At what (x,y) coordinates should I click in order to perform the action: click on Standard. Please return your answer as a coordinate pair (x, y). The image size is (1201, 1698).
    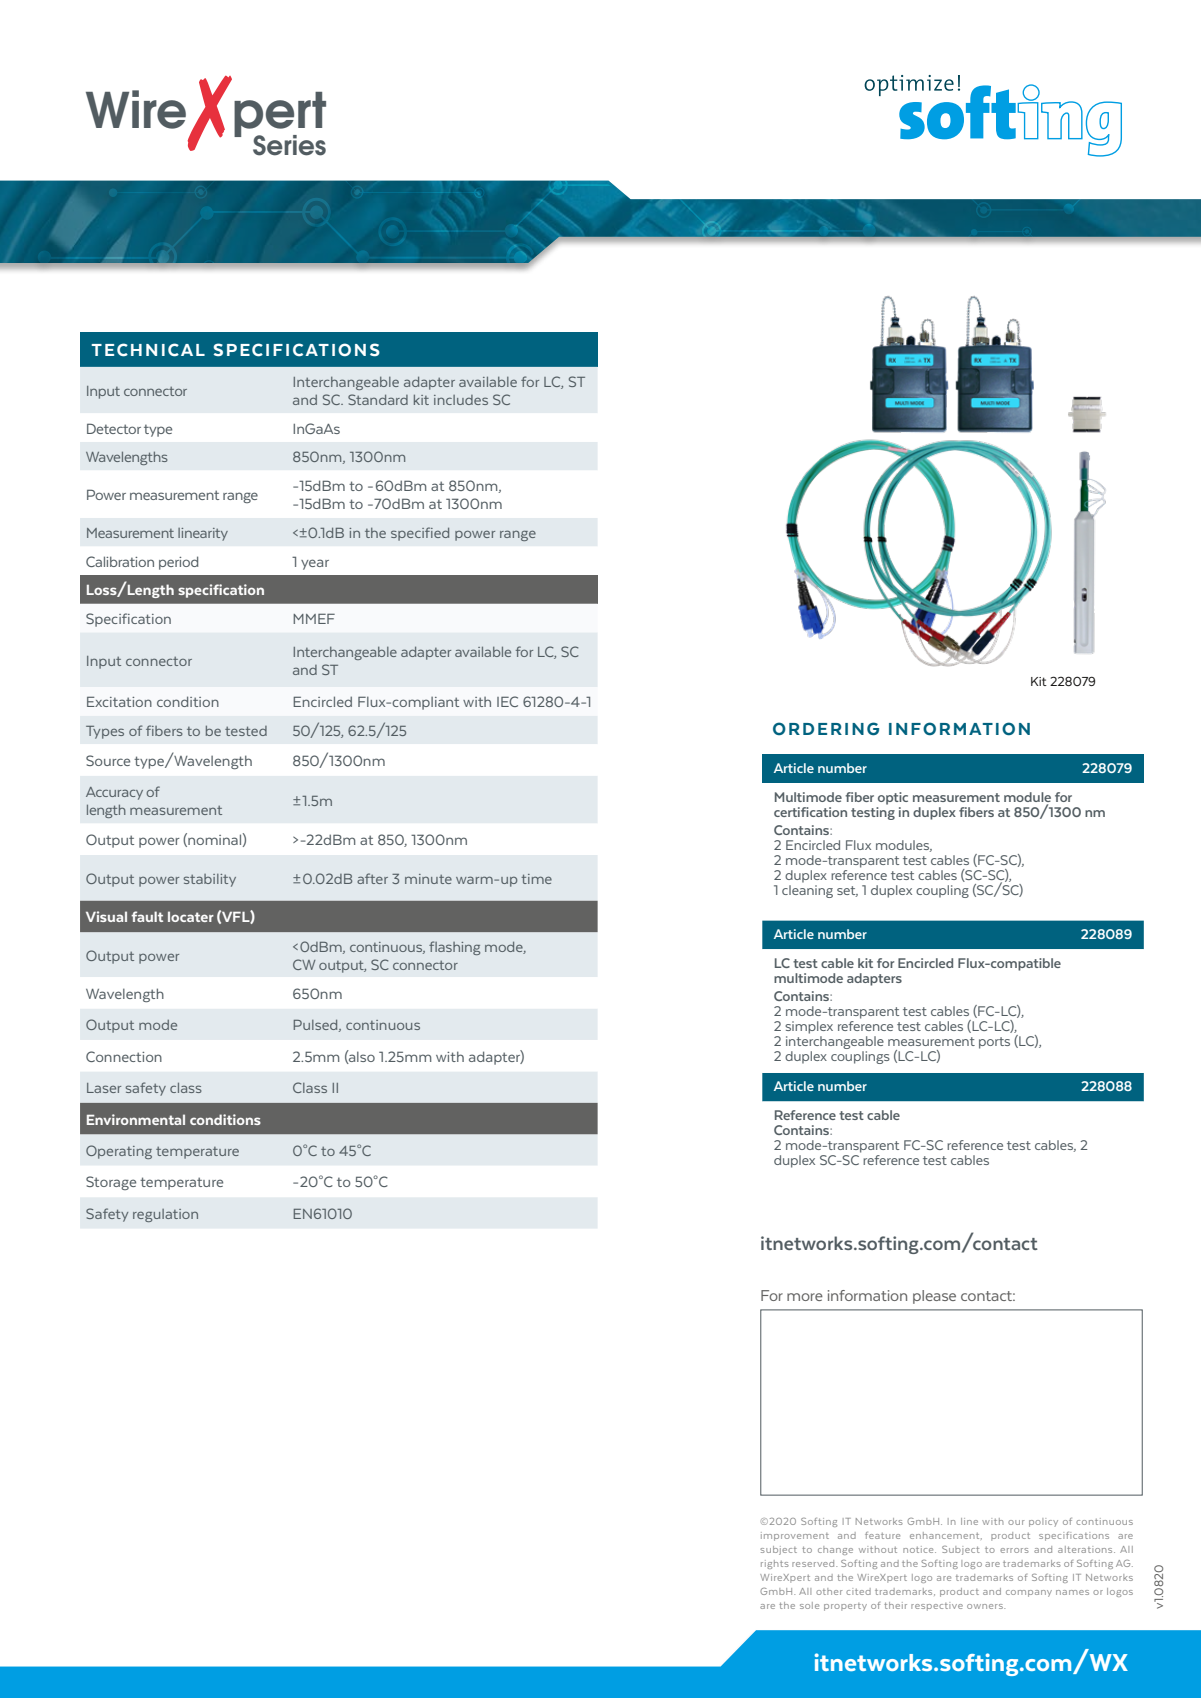
    Looking at the image, I should click on (378, 399).
